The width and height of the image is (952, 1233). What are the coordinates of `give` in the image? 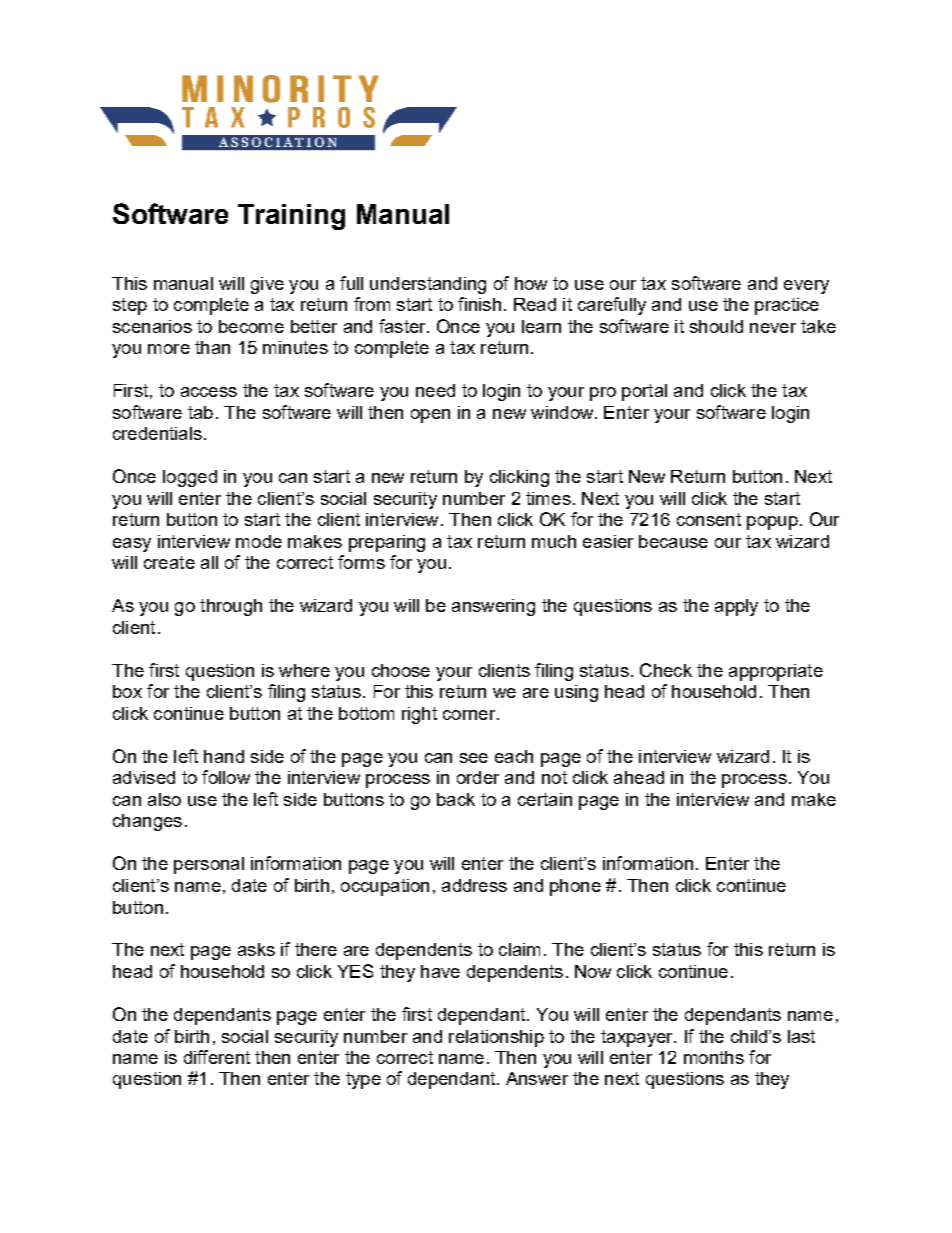 It's located at (267, 285).
